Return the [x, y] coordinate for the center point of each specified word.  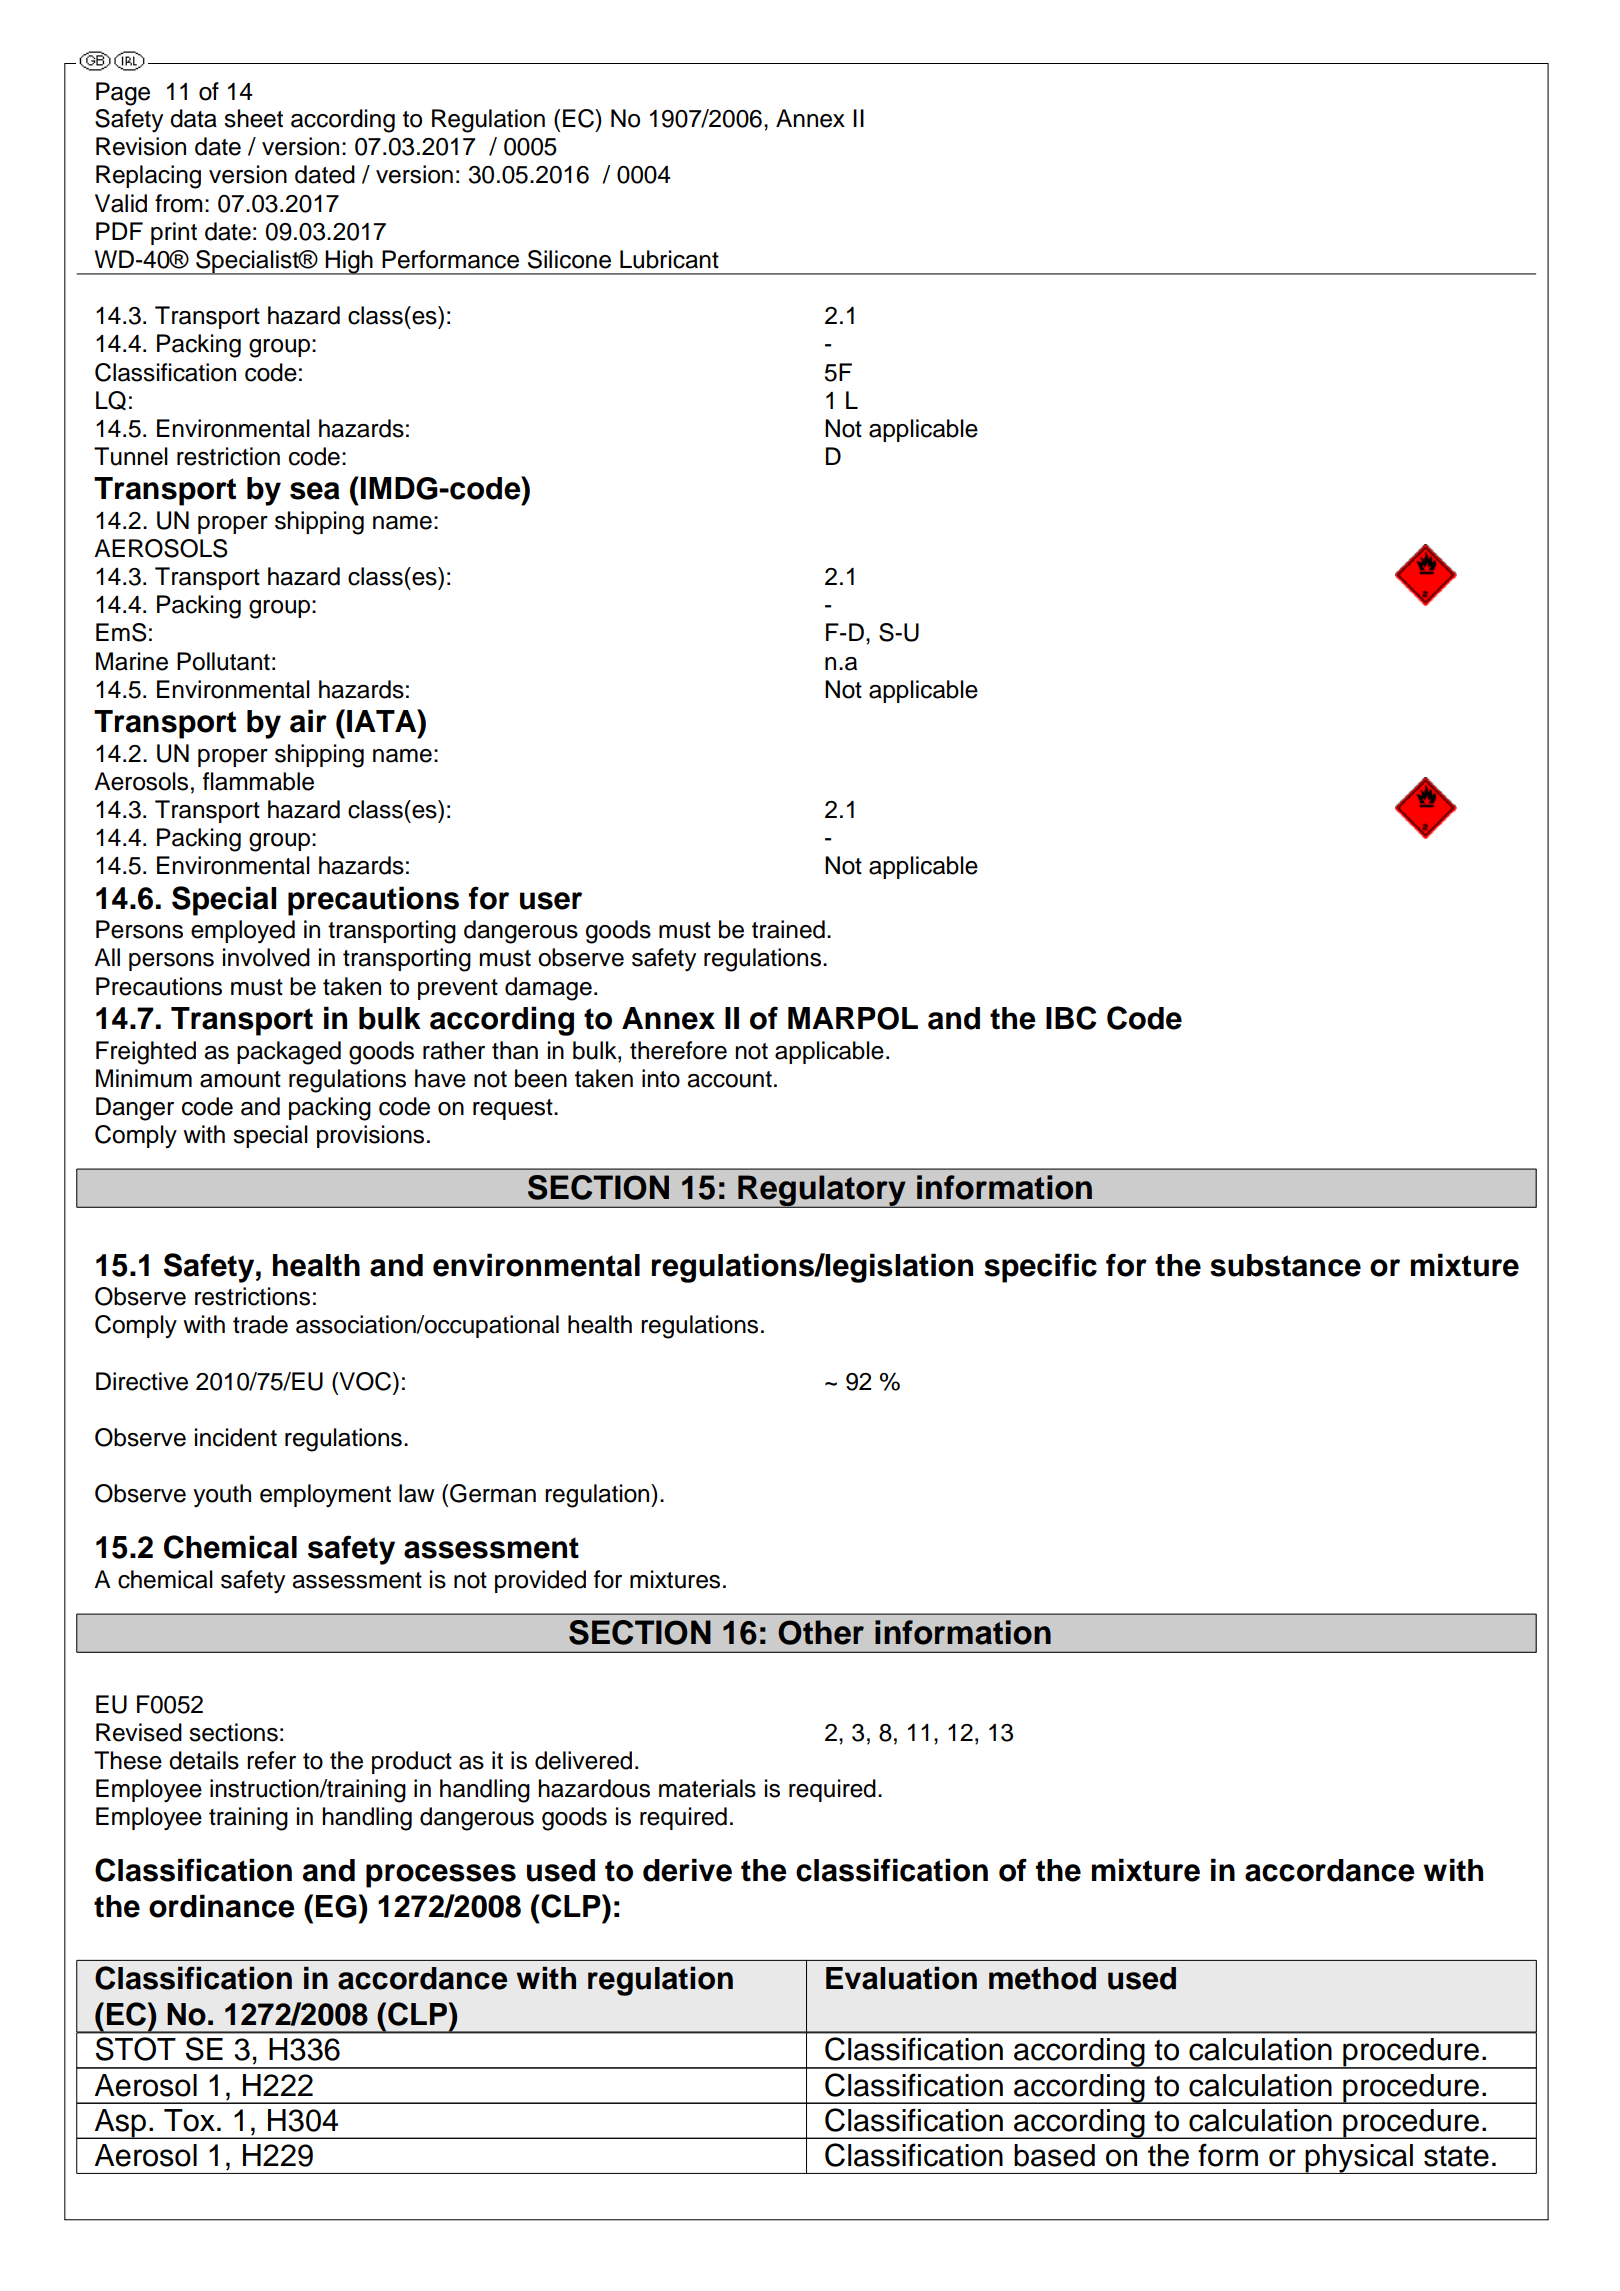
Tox [189, 2120]
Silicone [569, 259]
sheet [253, 118]
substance [1285, 1265]
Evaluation [901, 1978]
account [729, 1079]
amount [240, 1079]
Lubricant [669, 259]
